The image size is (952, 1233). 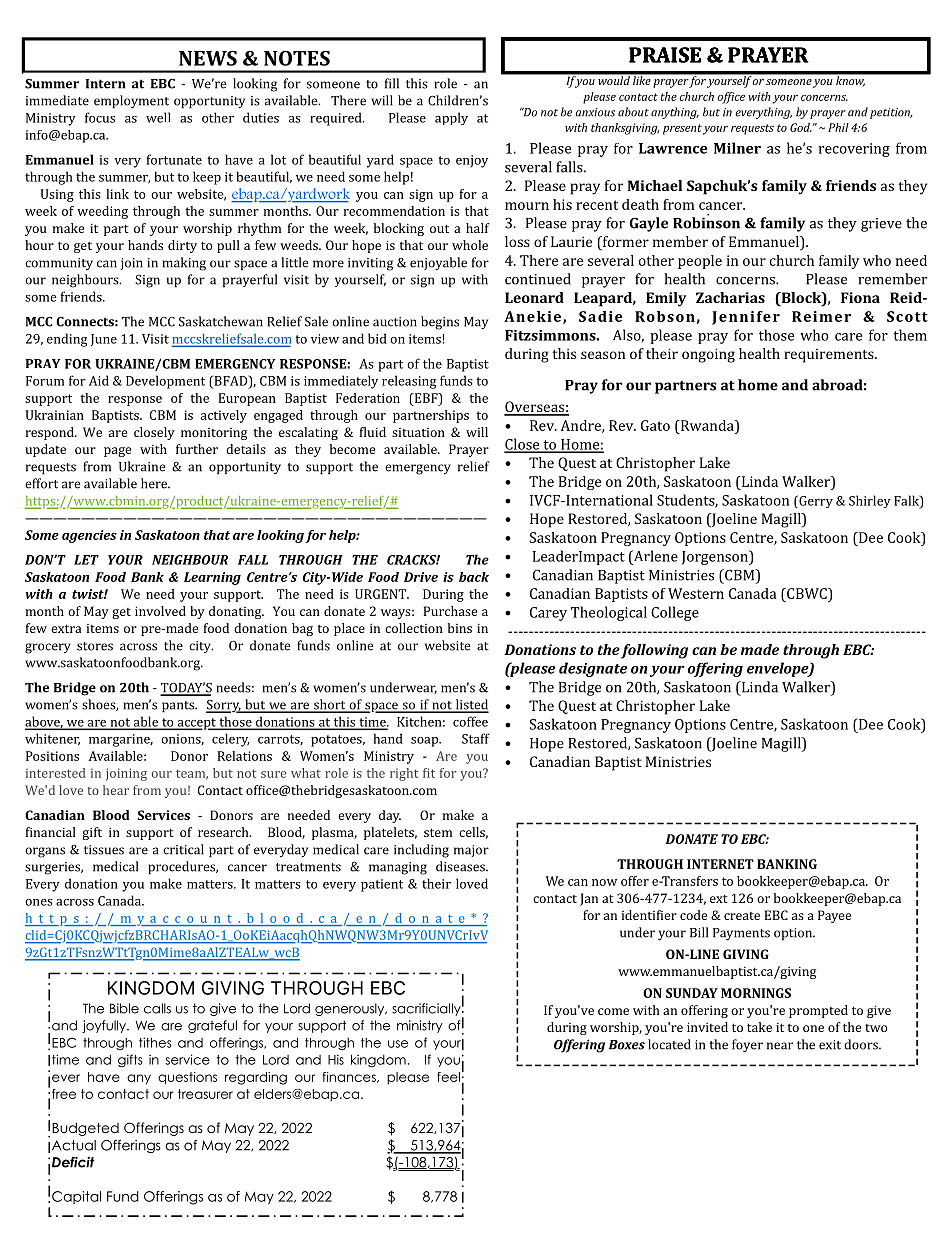 What do you see at coordinates (448, 1077) in the page?
I see `feel` at bounding box center [448, 1077].
